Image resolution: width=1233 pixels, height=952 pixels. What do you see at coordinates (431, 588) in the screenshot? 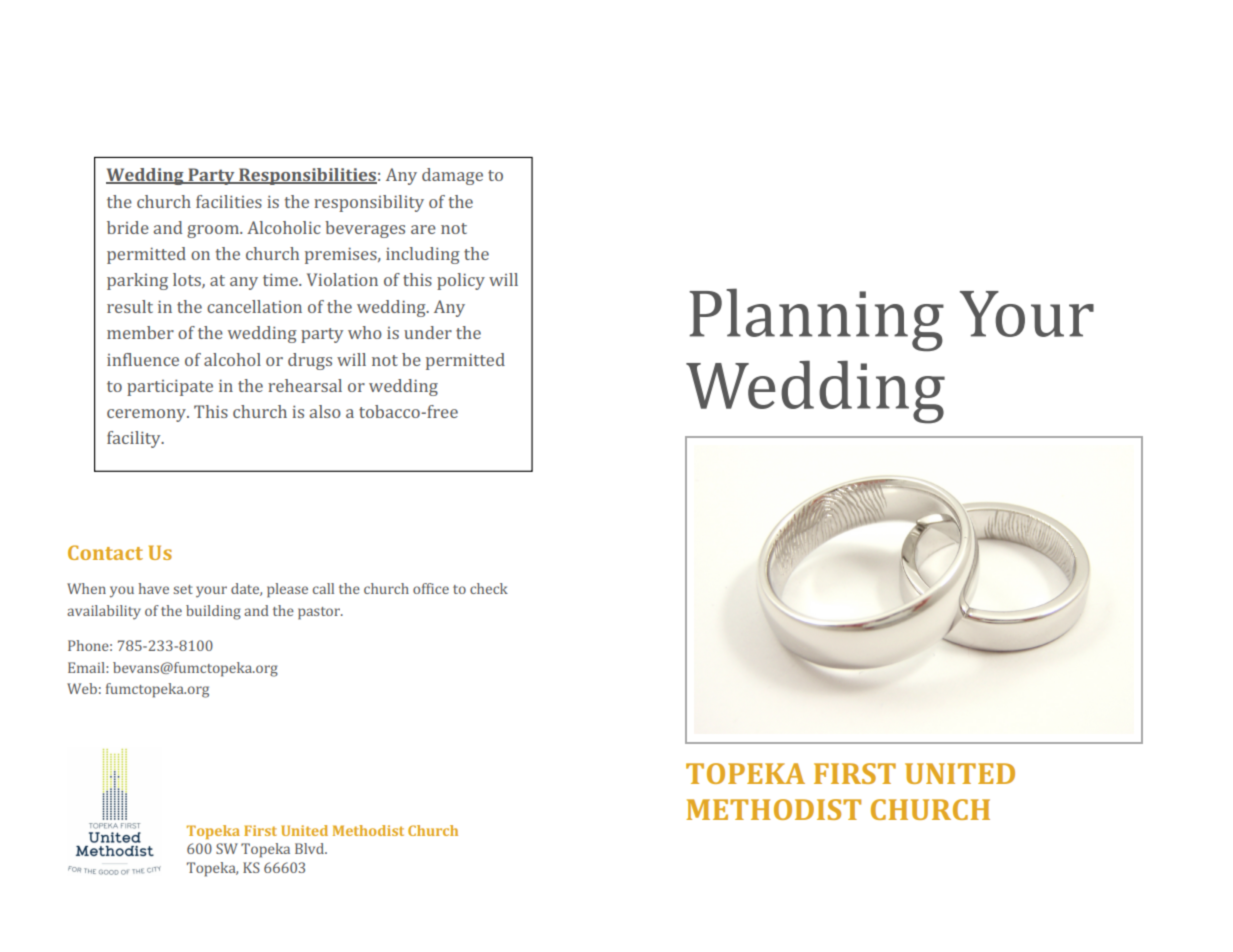
I see `office` at bounding box center [431, 588].
